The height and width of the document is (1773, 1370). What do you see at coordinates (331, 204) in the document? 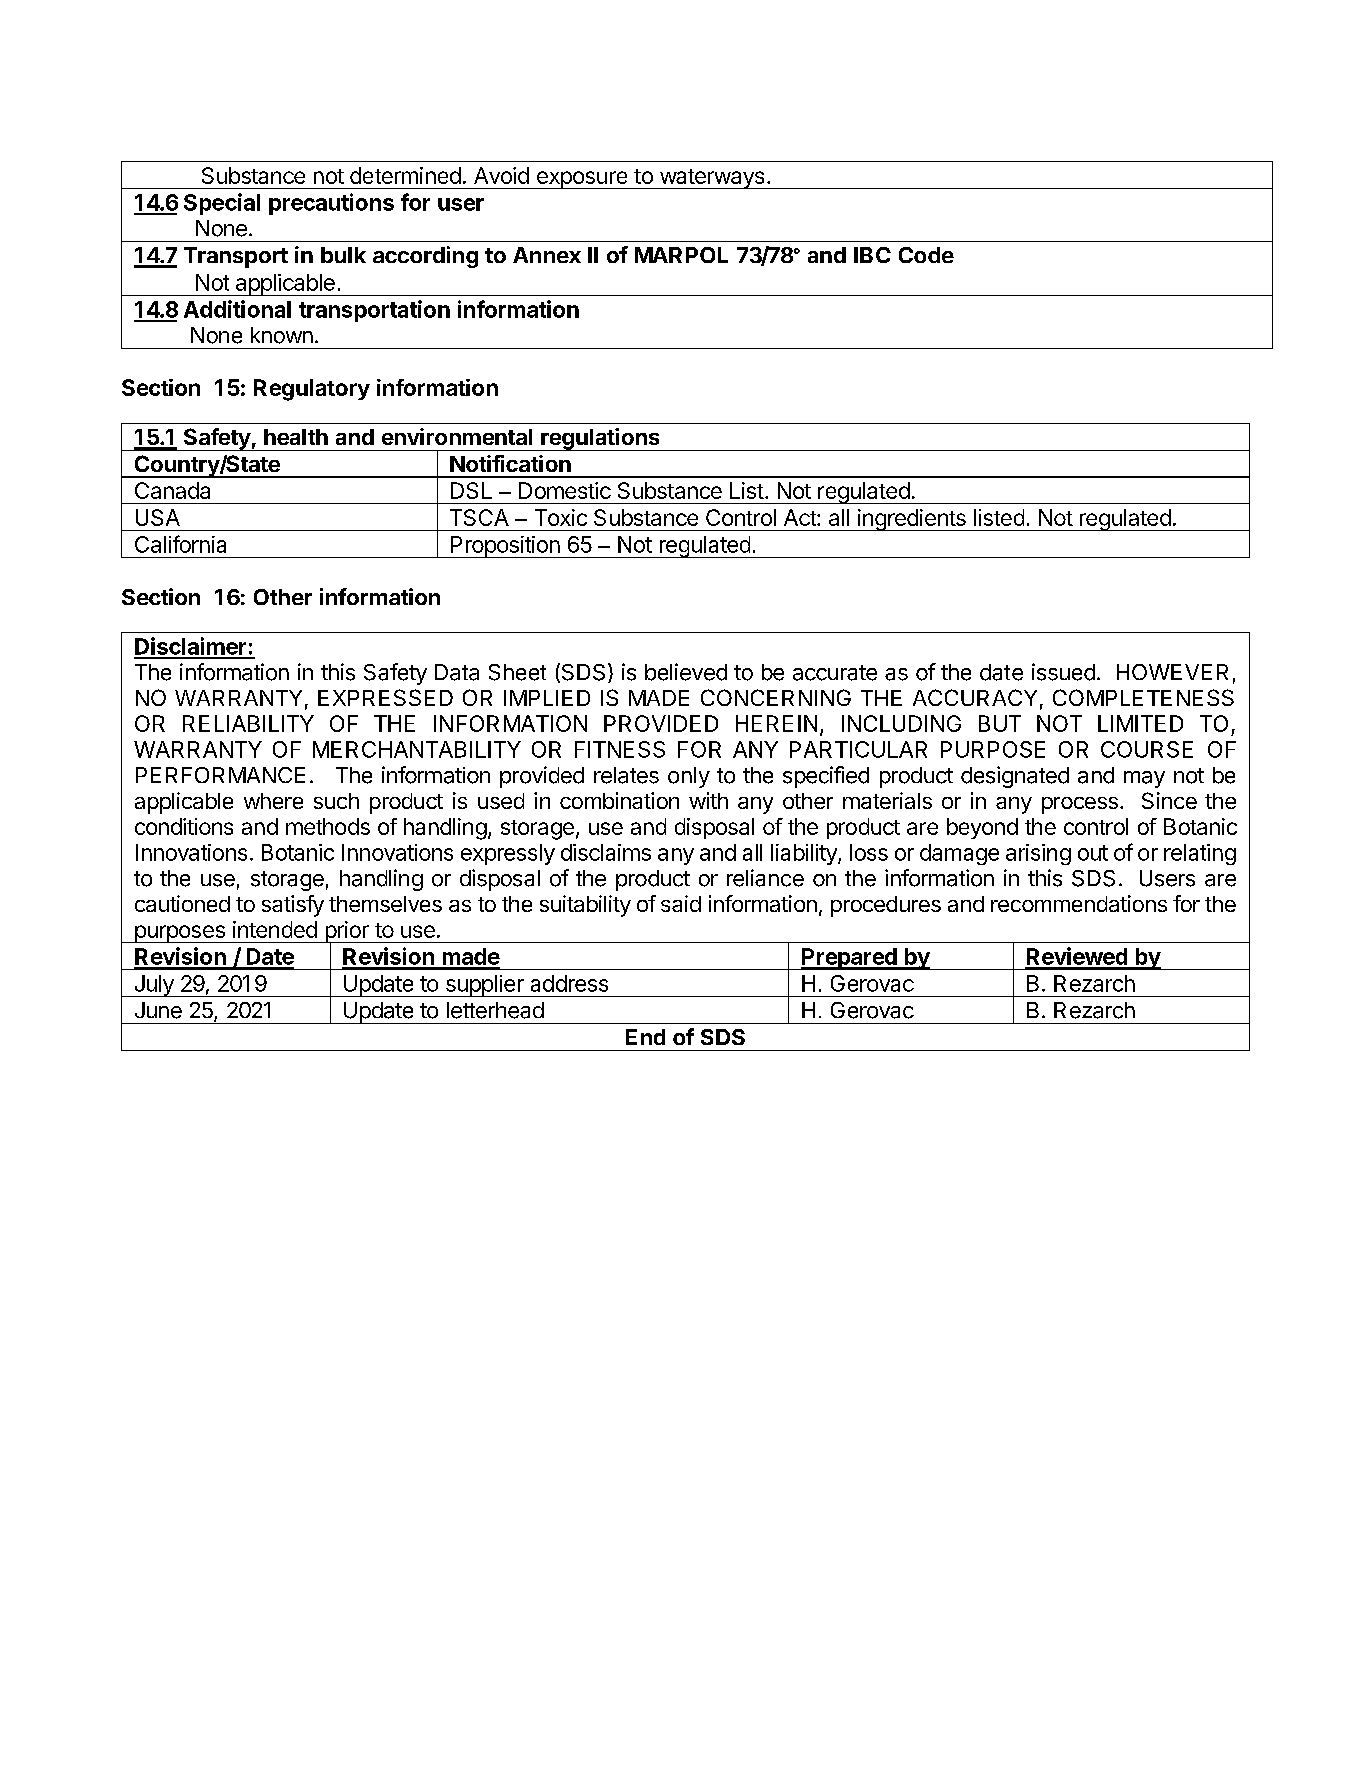
I see `precautions` at bounding box center [331, 204].
